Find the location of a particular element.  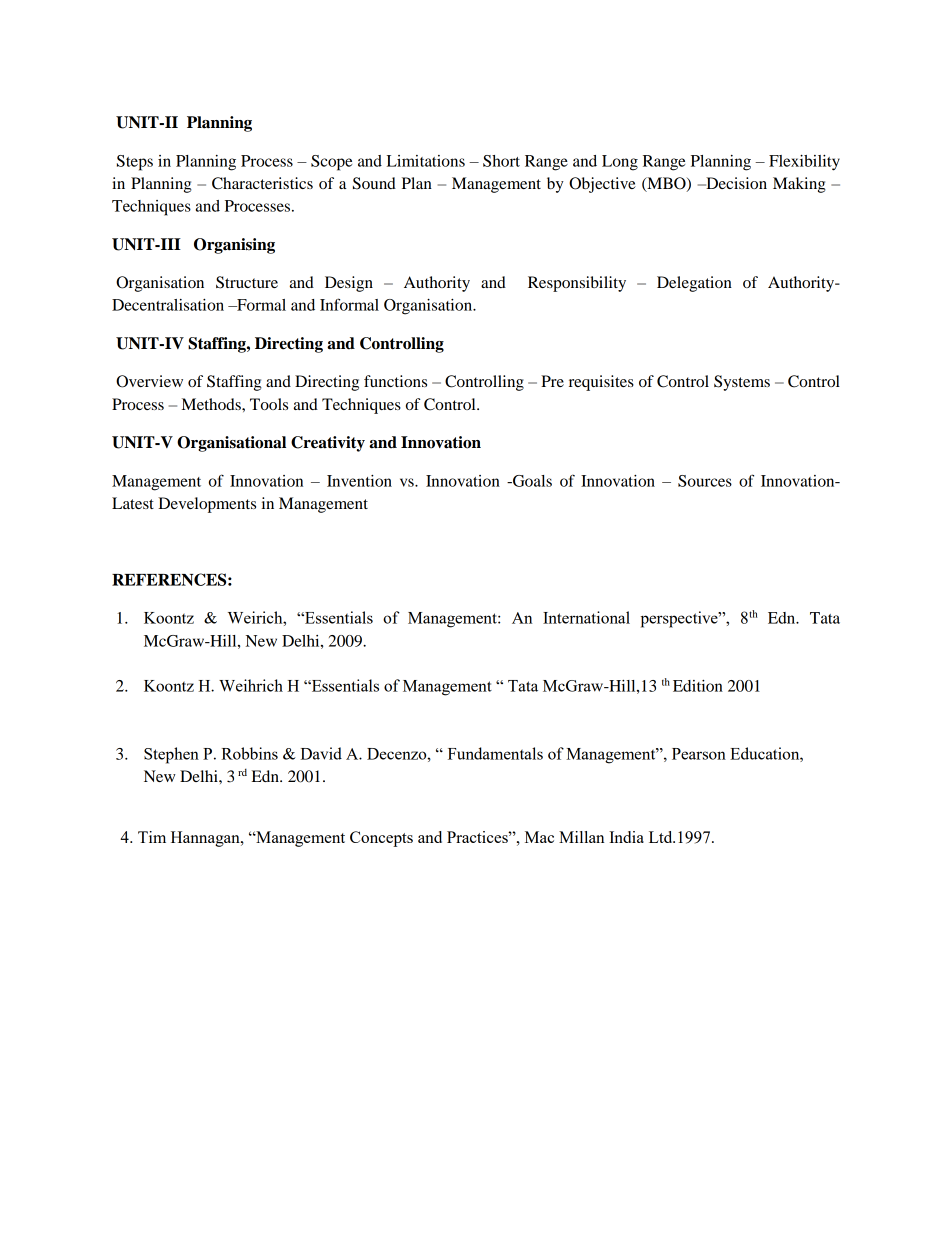

Goals is located at coordinates (531, 481).
